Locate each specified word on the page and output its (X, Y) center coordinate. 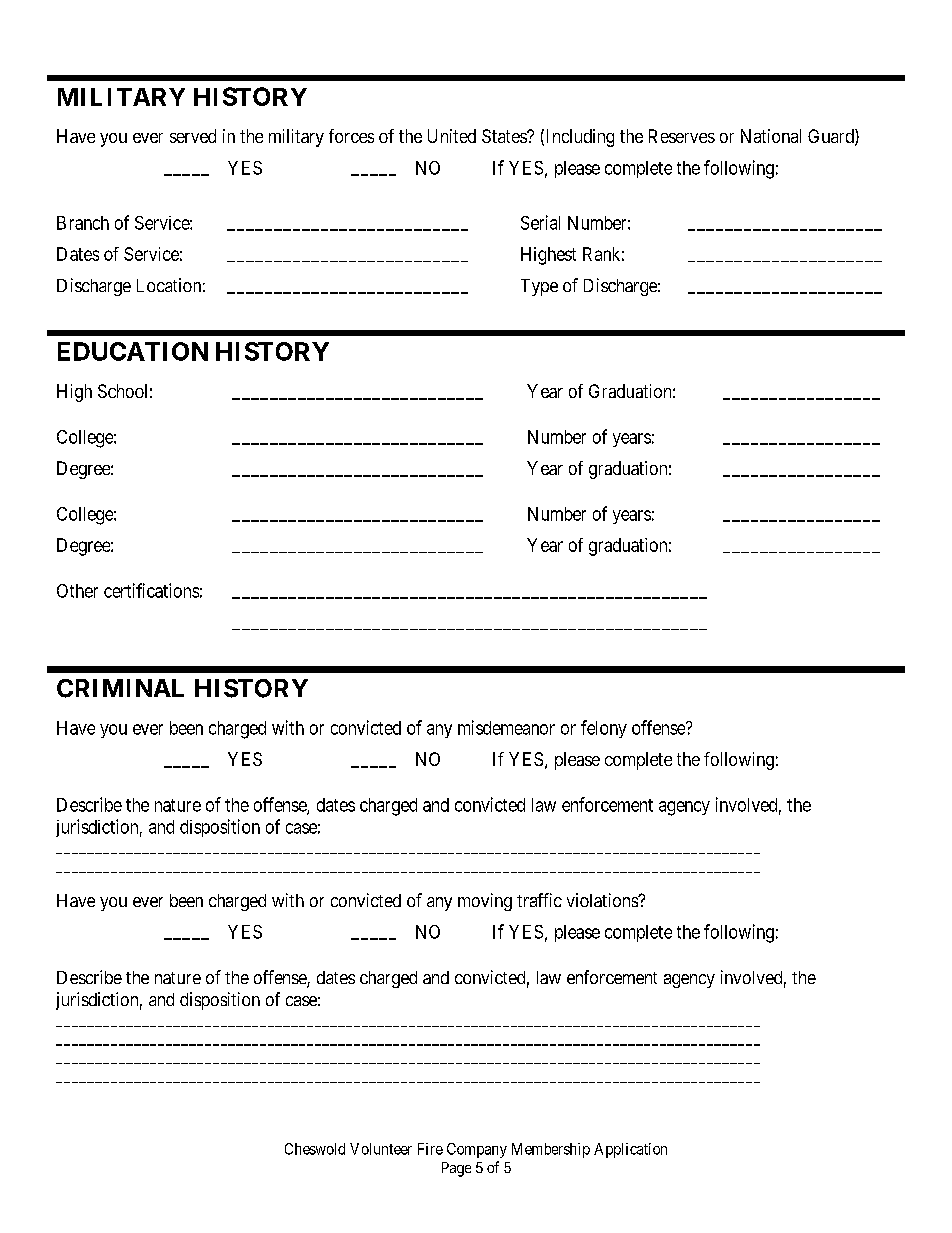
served (193, 136)
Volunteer (381, 1149)
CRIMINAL (120, 688)
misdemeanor (506, 727)
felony (604, 729)
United (452, 136)
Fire (430, 1149)
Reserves (682, 136)
